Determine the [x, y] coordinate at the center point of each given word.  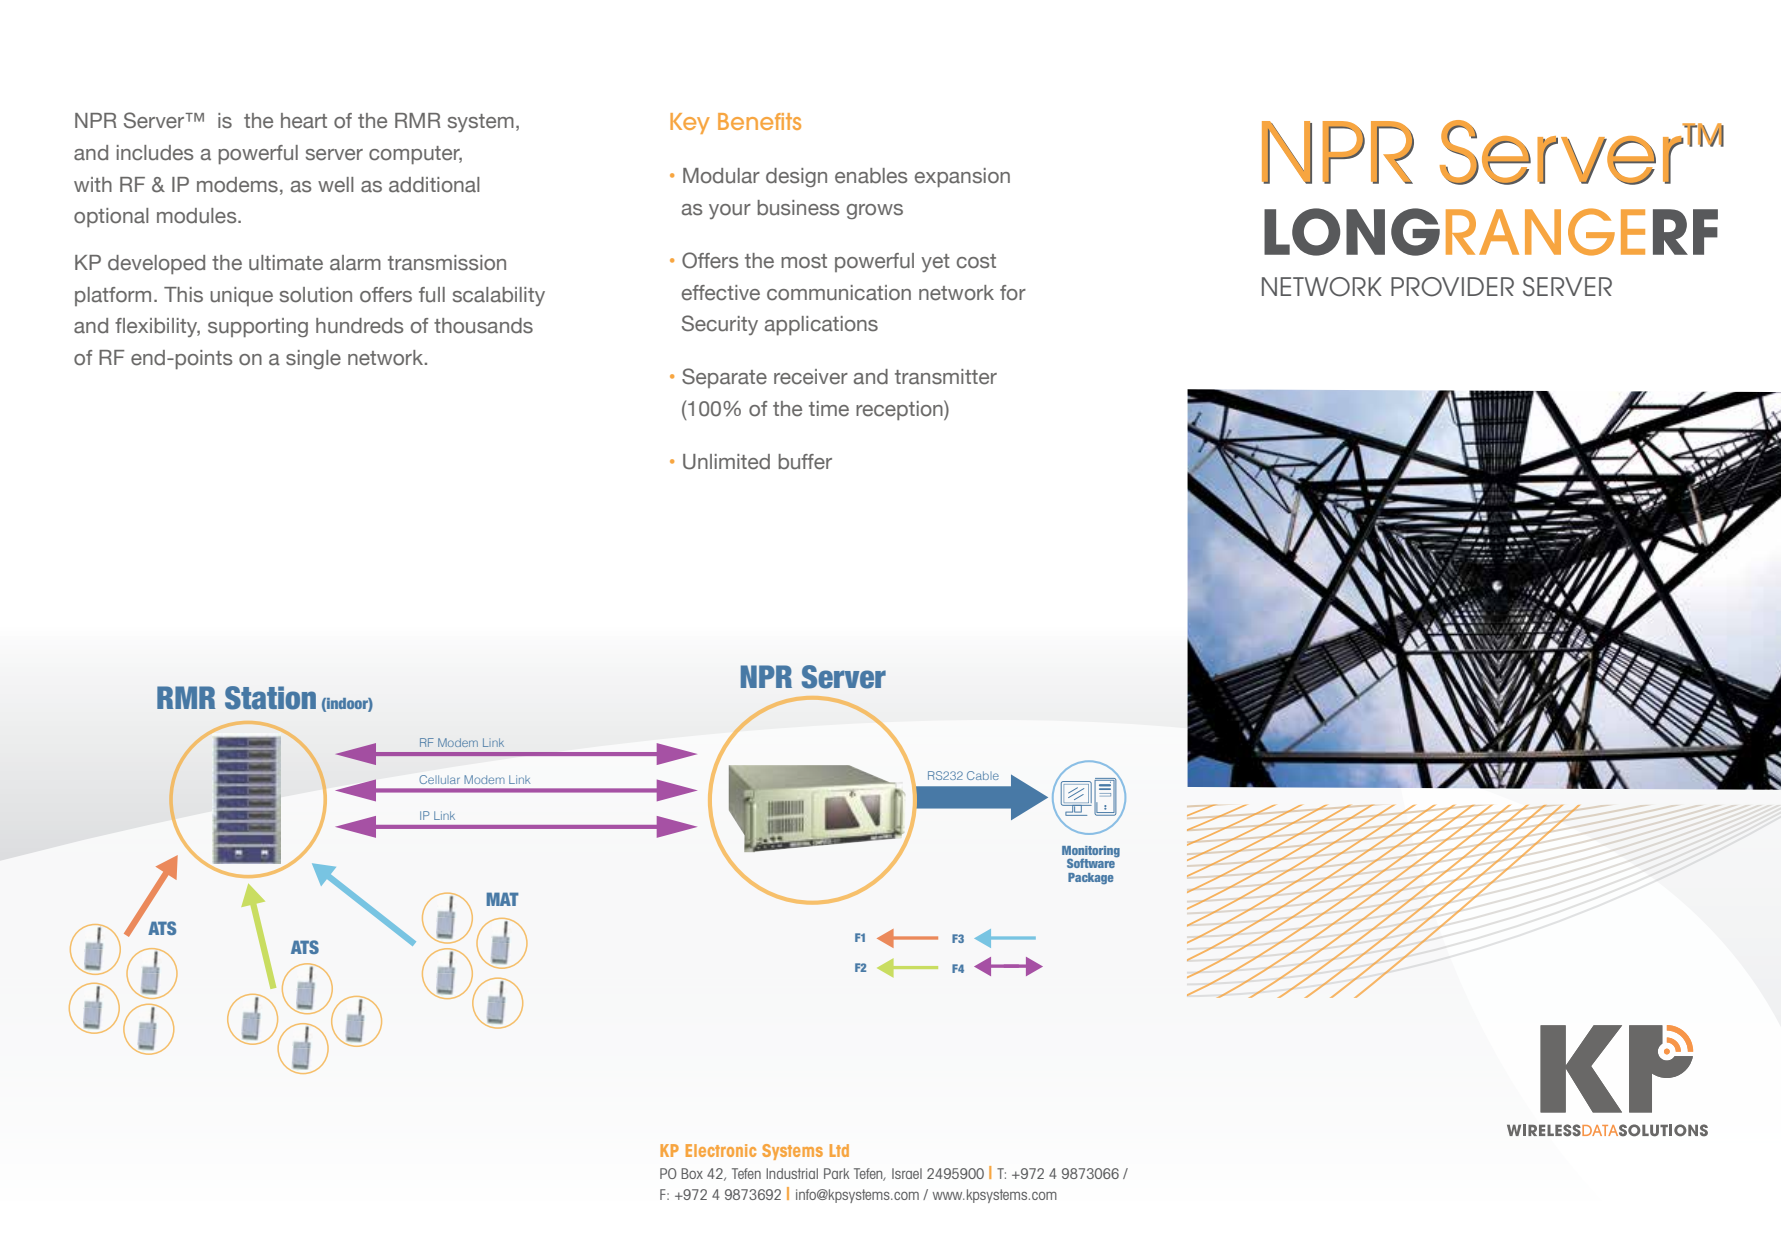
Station [270, 698]
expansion [962, 177]
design [796, 177]
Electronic [721, 1150]
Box [692, 1173]
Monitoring [1091, 852]
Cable [983, 775]
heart [304, 121]
